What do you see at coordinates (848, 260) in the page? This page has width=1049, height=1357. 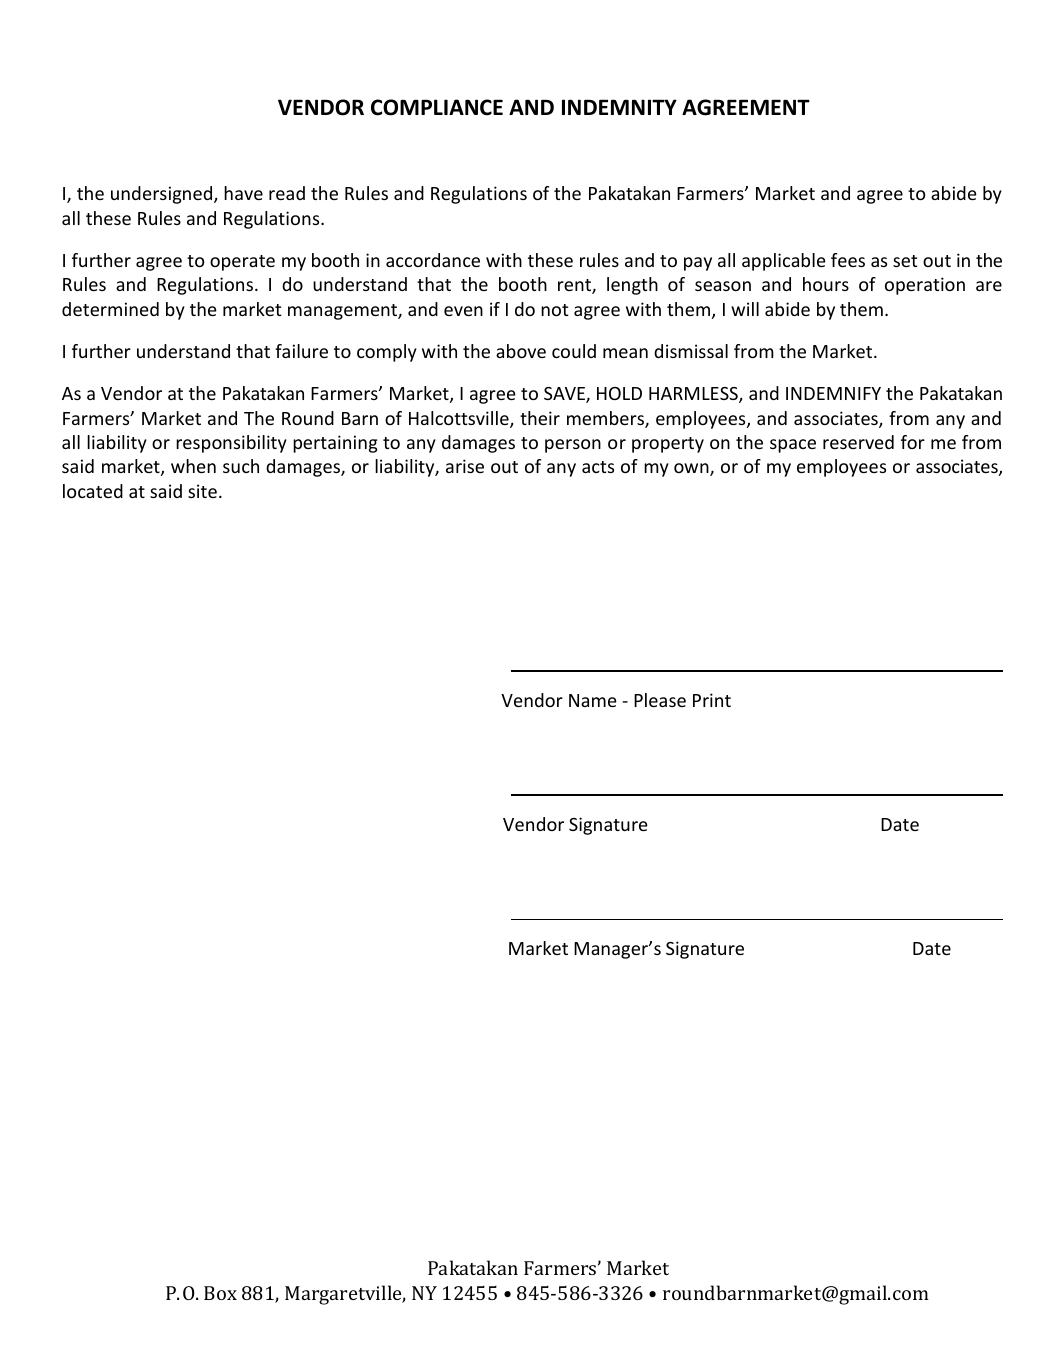 I see `fees` at bounding box center [848, 260].
